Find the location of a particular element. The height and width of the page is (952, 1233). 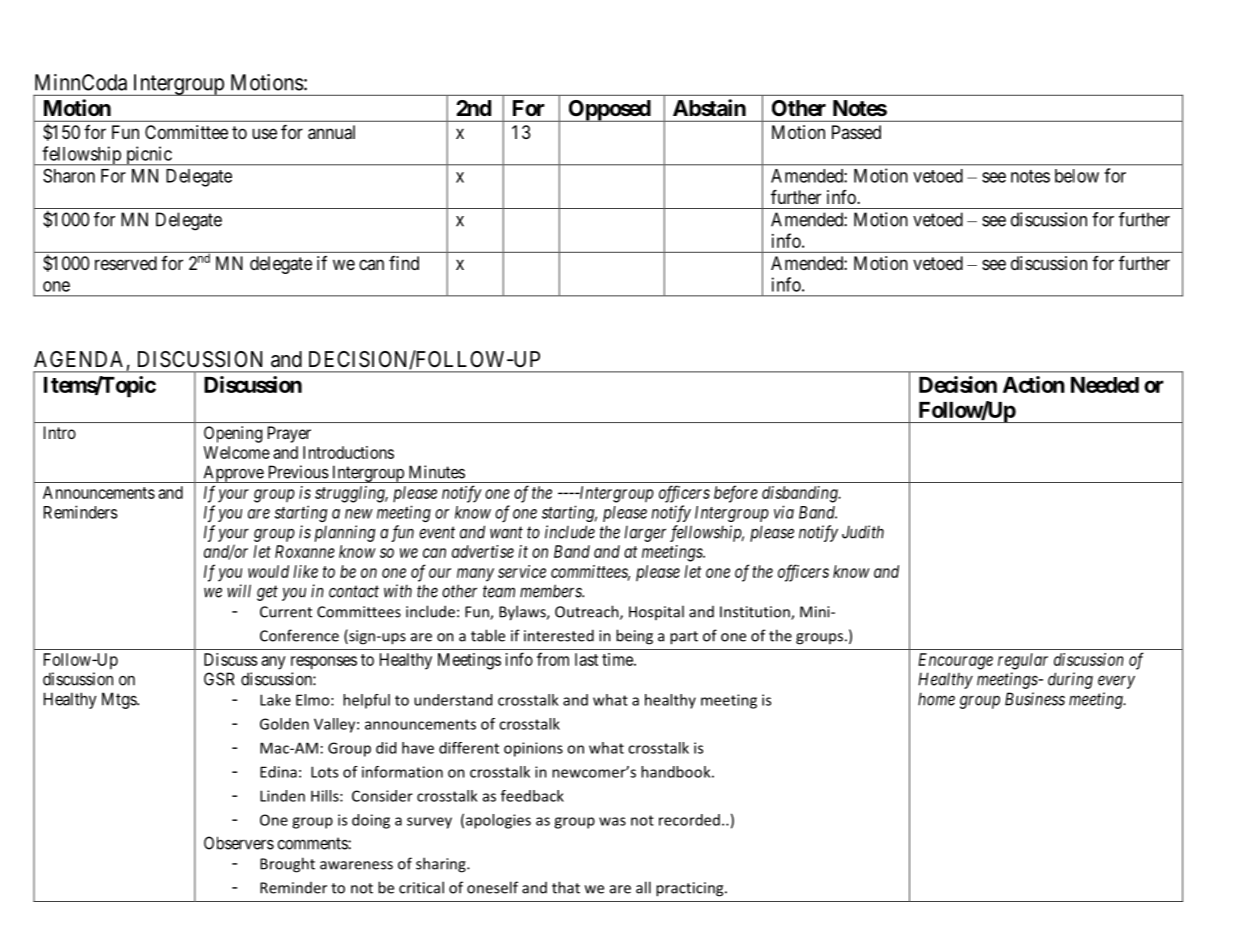

use is located at coordinates (264, 133).
